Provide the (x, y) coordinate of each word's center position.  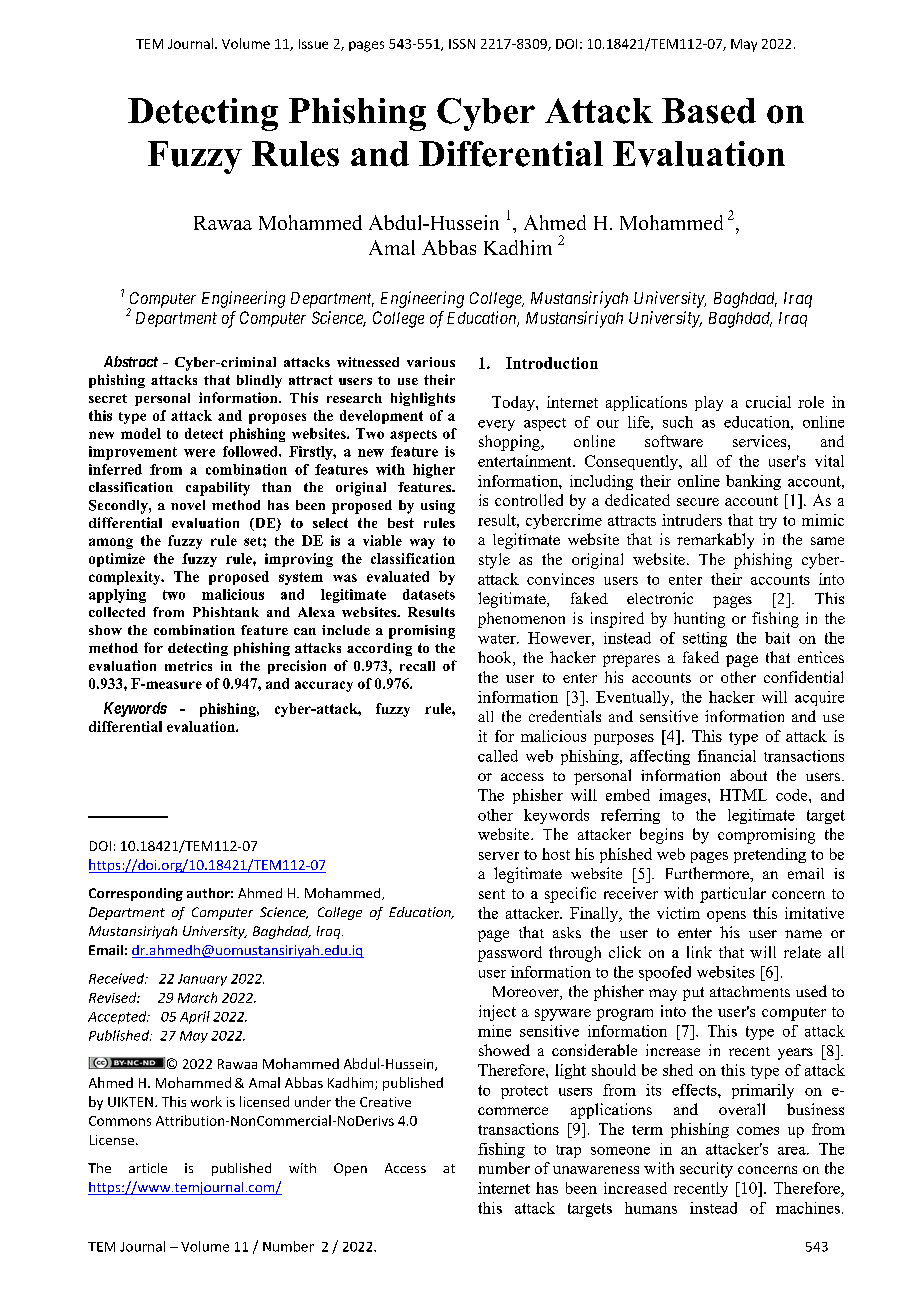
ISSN (462, 44)
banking (753, 482)
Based (709, 111)
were (199, 453)
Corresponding (136, 894)
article (148, 1168)
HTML (743, 795)
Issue (313, 44)
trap (568, 1151)
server (499, 856)
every (496, 425)
